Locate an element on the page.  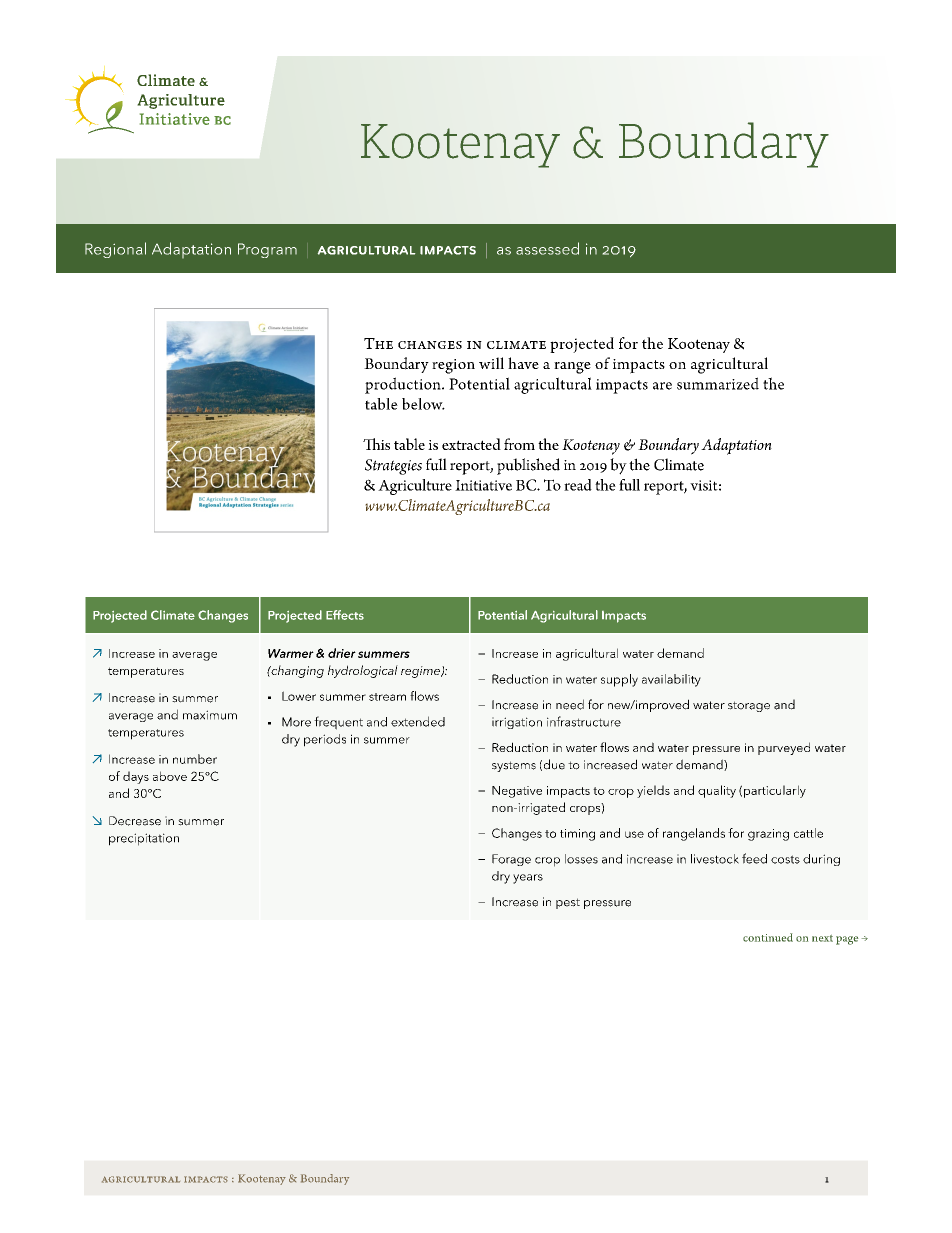
continued is located at coordinates (768, 937).
